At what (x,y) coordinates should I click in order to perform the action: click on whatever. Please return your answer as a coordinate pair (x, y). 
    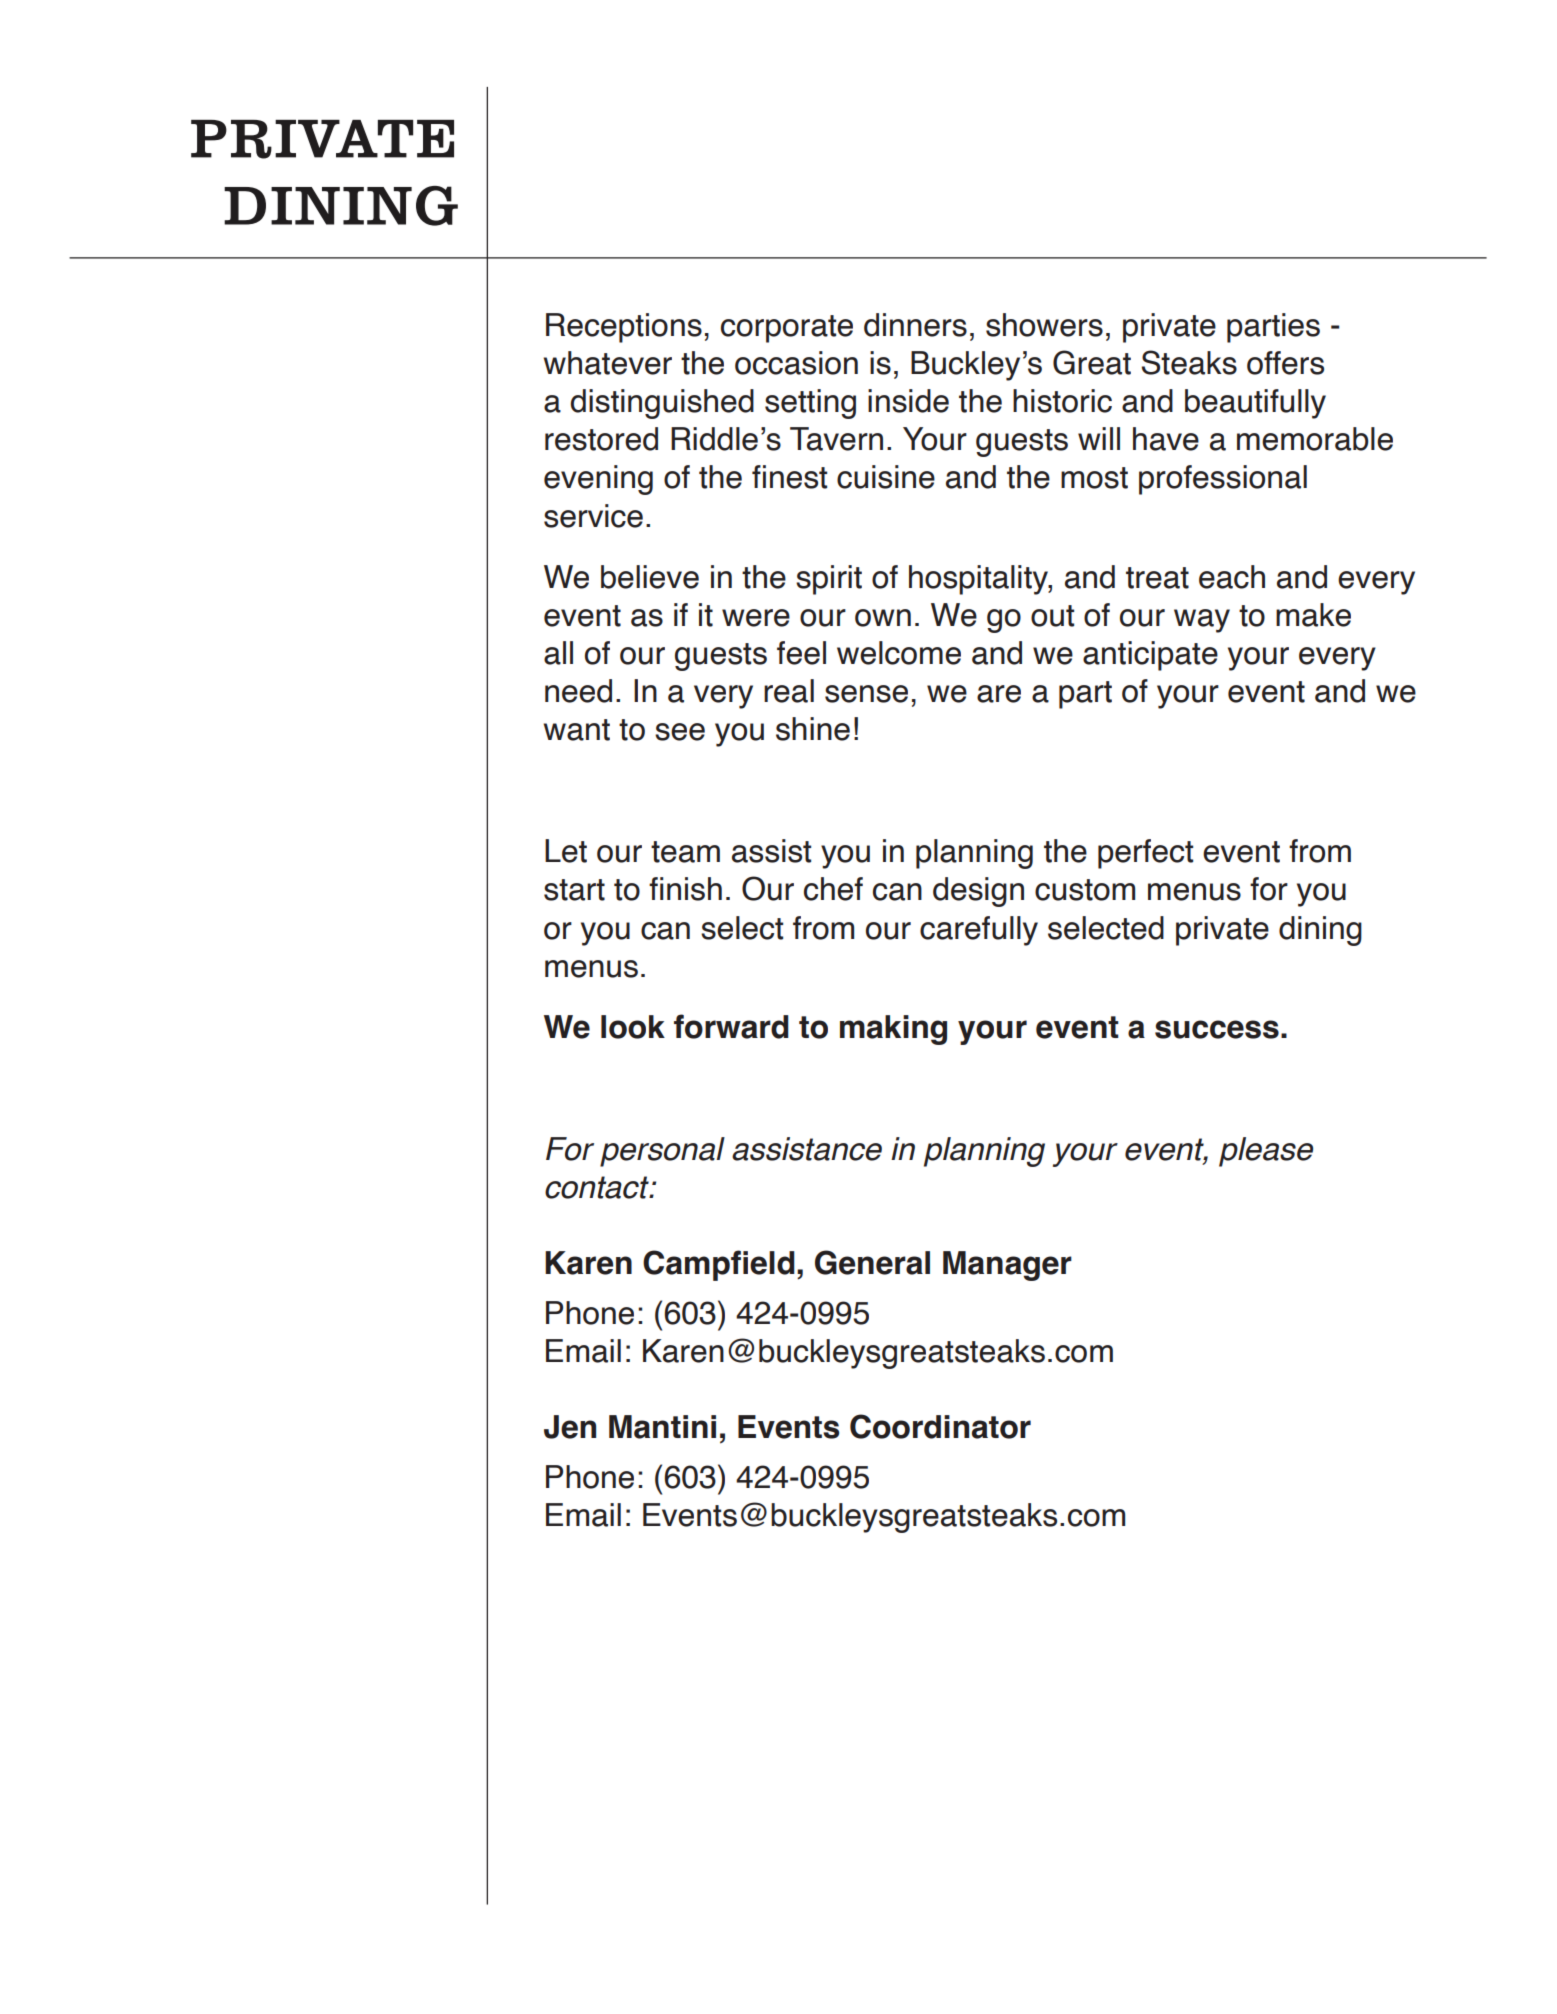
    Looking at the image, I should click on (607, 363).
